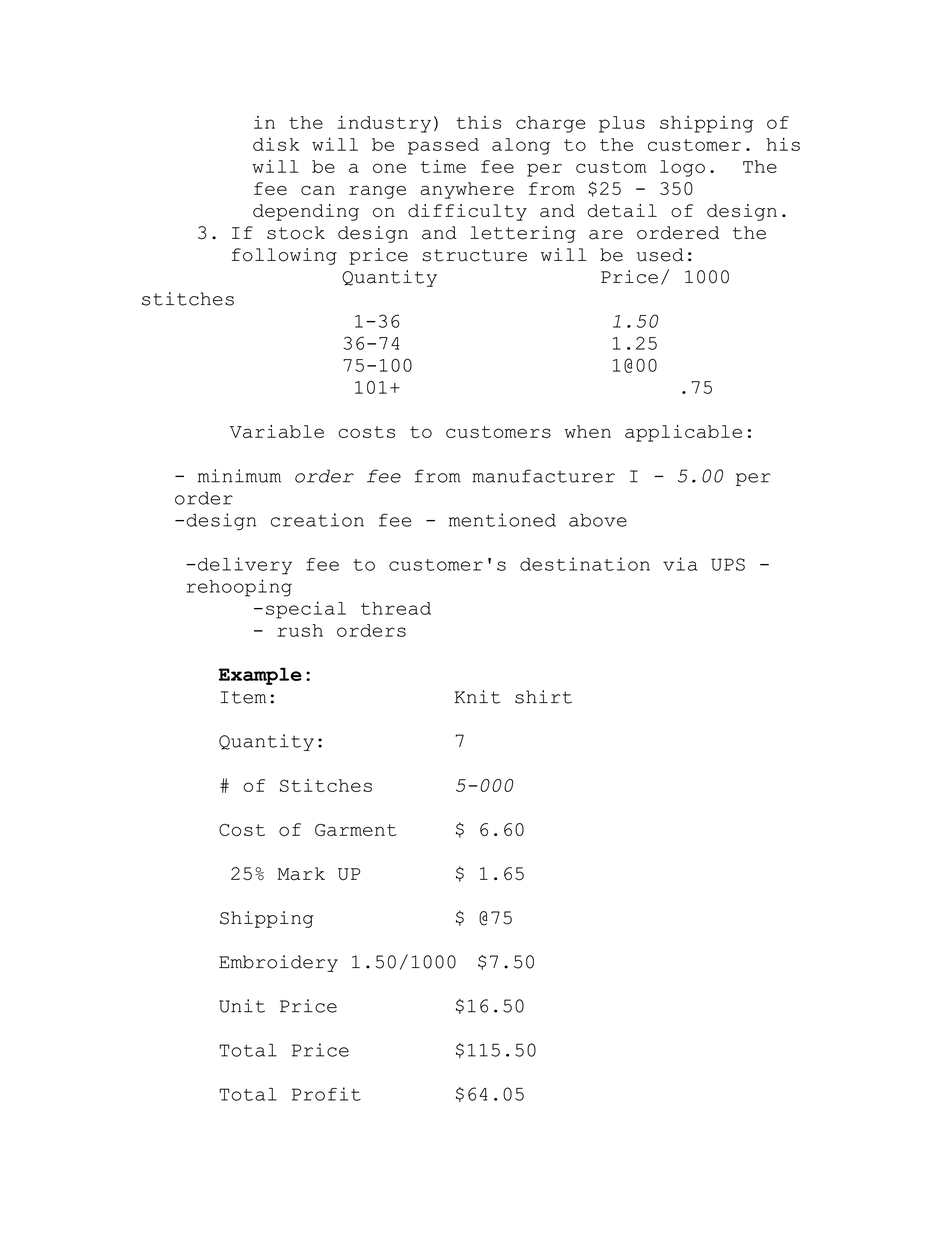 The image size is (952, 1233). What do you see at coordinates (396, 608) in the image?
I see `thread` at bounding box center [396, 608].
